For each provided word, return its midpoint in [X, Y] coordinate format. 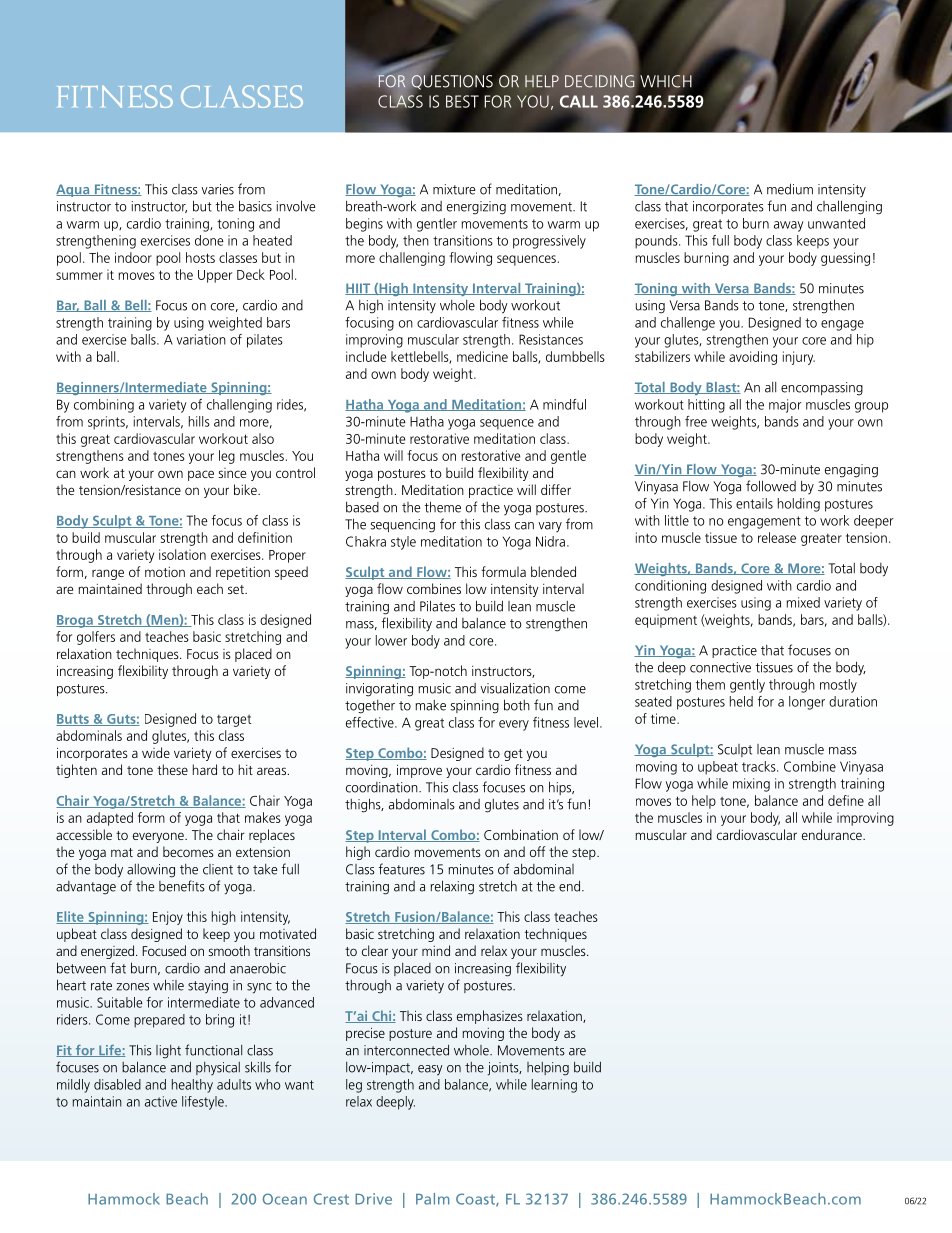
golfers [96, 638]
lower [391, 640]
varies [217, 189]
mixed [803, 602]
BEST [462, 101]
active [161, 1101]
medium [790, 189]
